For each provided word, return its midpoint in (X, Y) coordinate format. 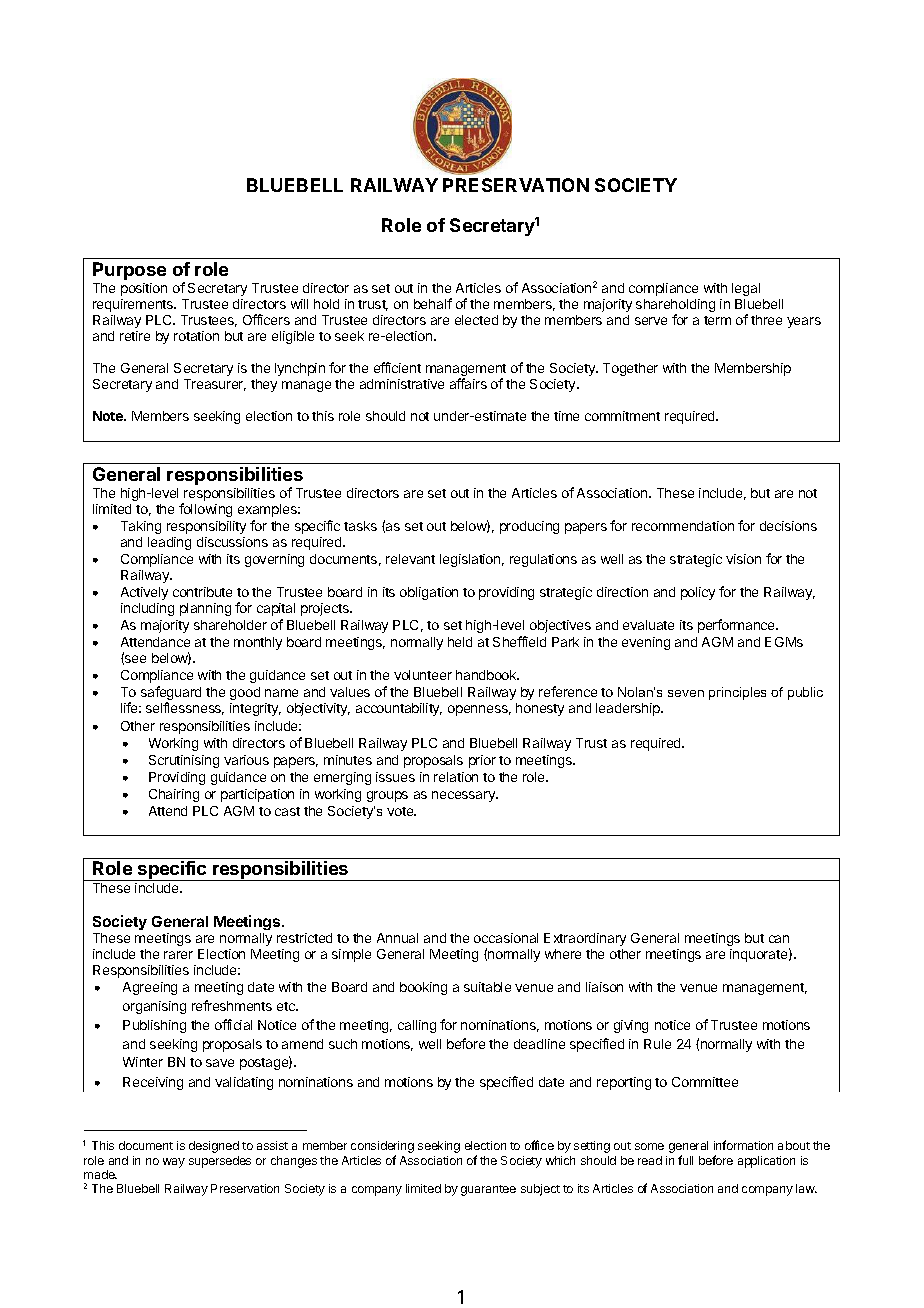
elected (476, 320)
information (743, 1145)
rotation (196, 336)
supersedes (220, 1162)
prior (482, 761)
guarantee (488, 1190)
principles (737, 693)
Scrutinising (184, 761)
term (717, 320)
